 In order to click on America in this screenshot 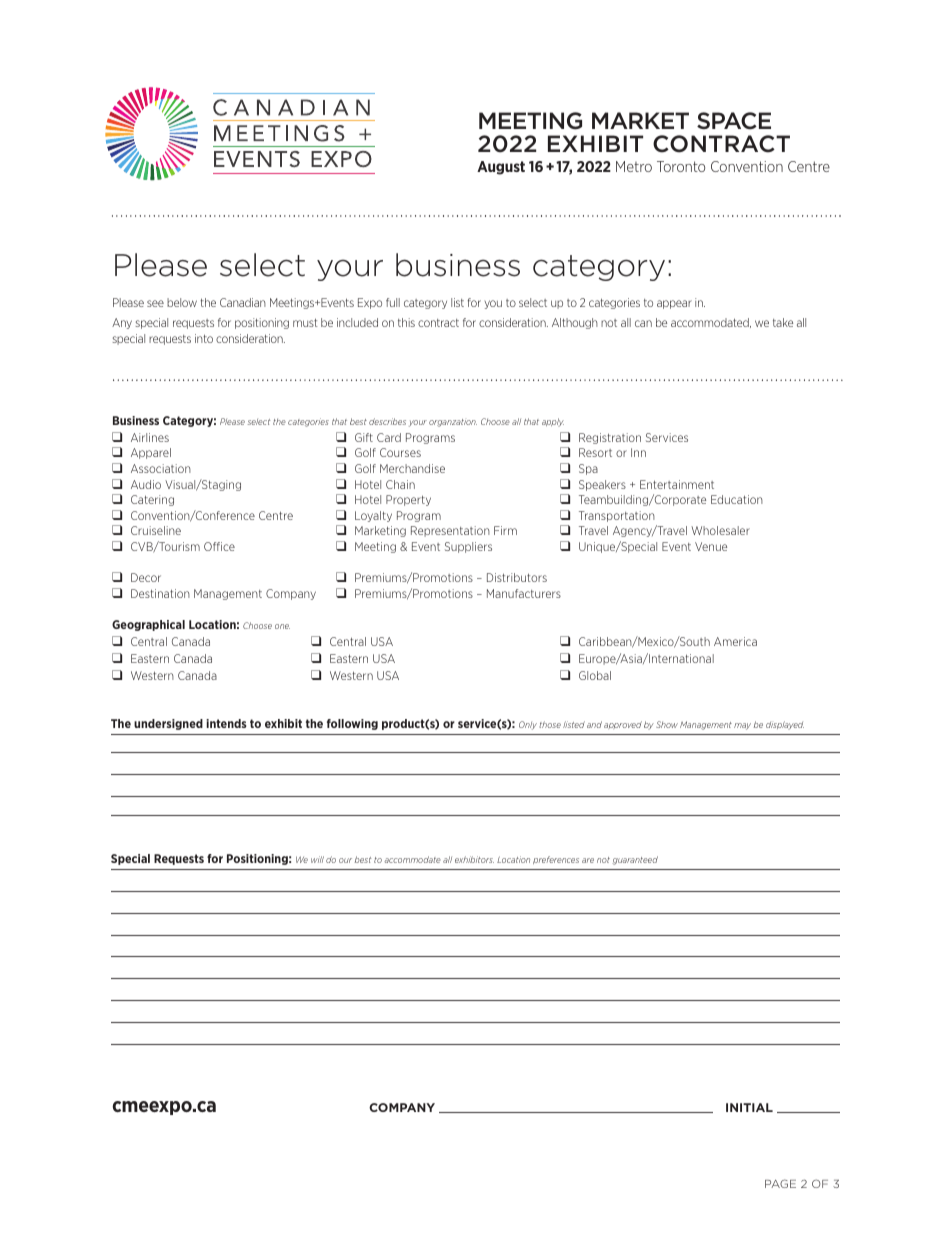, I will do `click(735, 641)`.
